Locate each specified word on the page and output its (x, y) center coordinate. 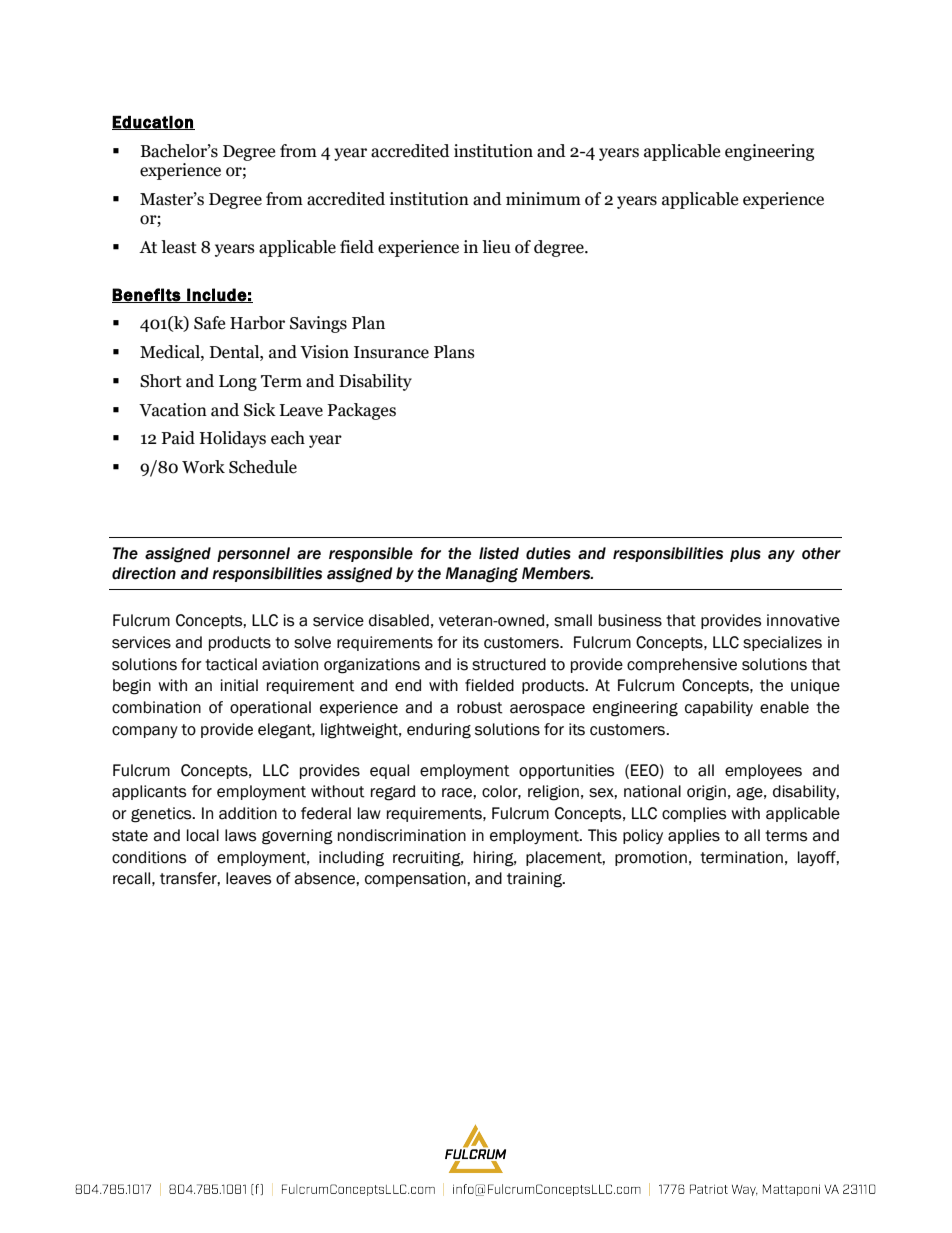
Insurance (391, 352)
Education (153, 123)
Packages (361, 411)
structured (509, 664)
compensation (416, 879)
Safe (209, 323)
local (203, 835)
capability (719, 708)
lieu (496, 247)
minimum (543, 199)
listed (499, 553)
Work (203, 467)
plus (745, 554)
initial (239, 685)
